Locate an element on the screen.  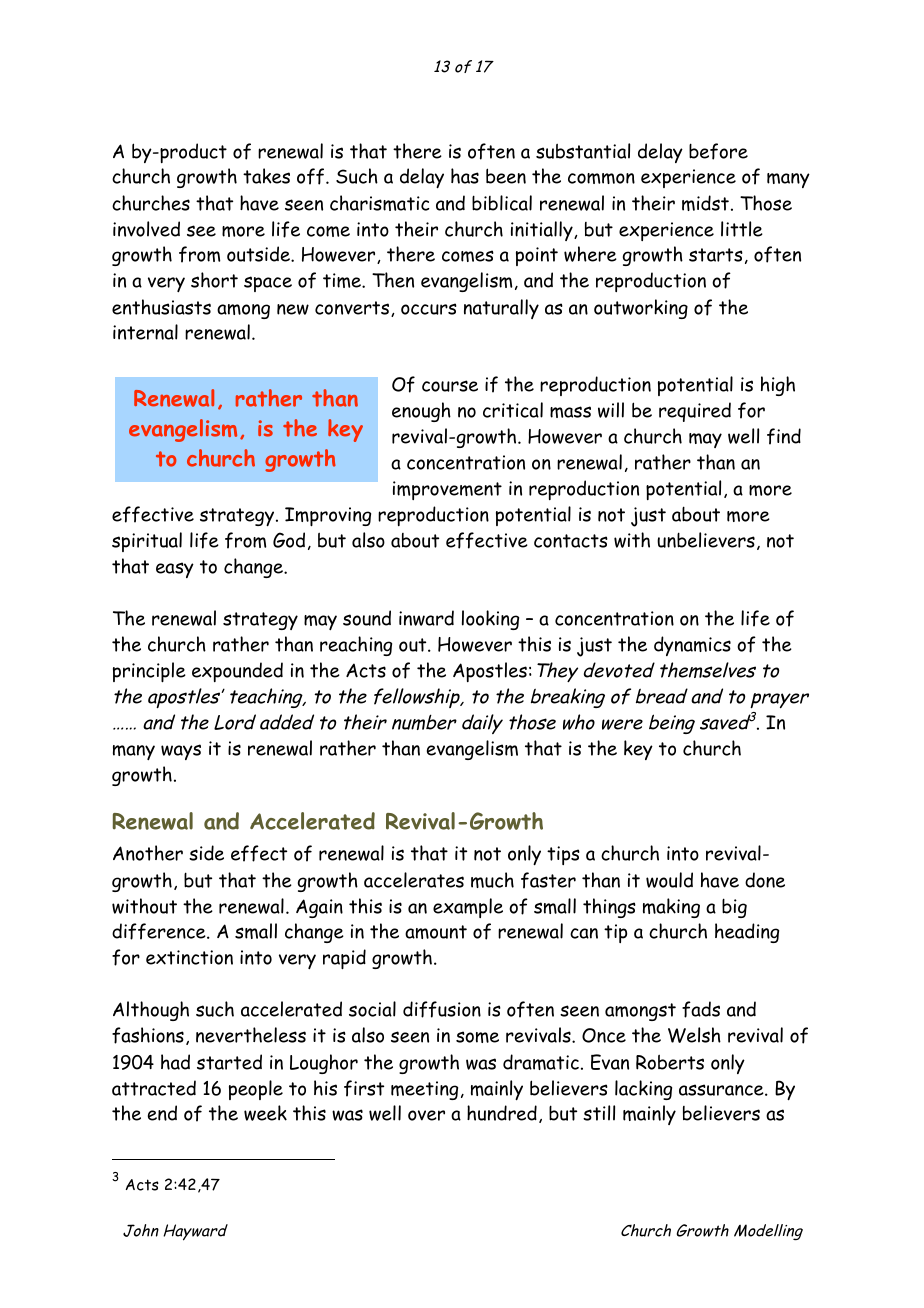
has is located at coordinates (465, 176).
